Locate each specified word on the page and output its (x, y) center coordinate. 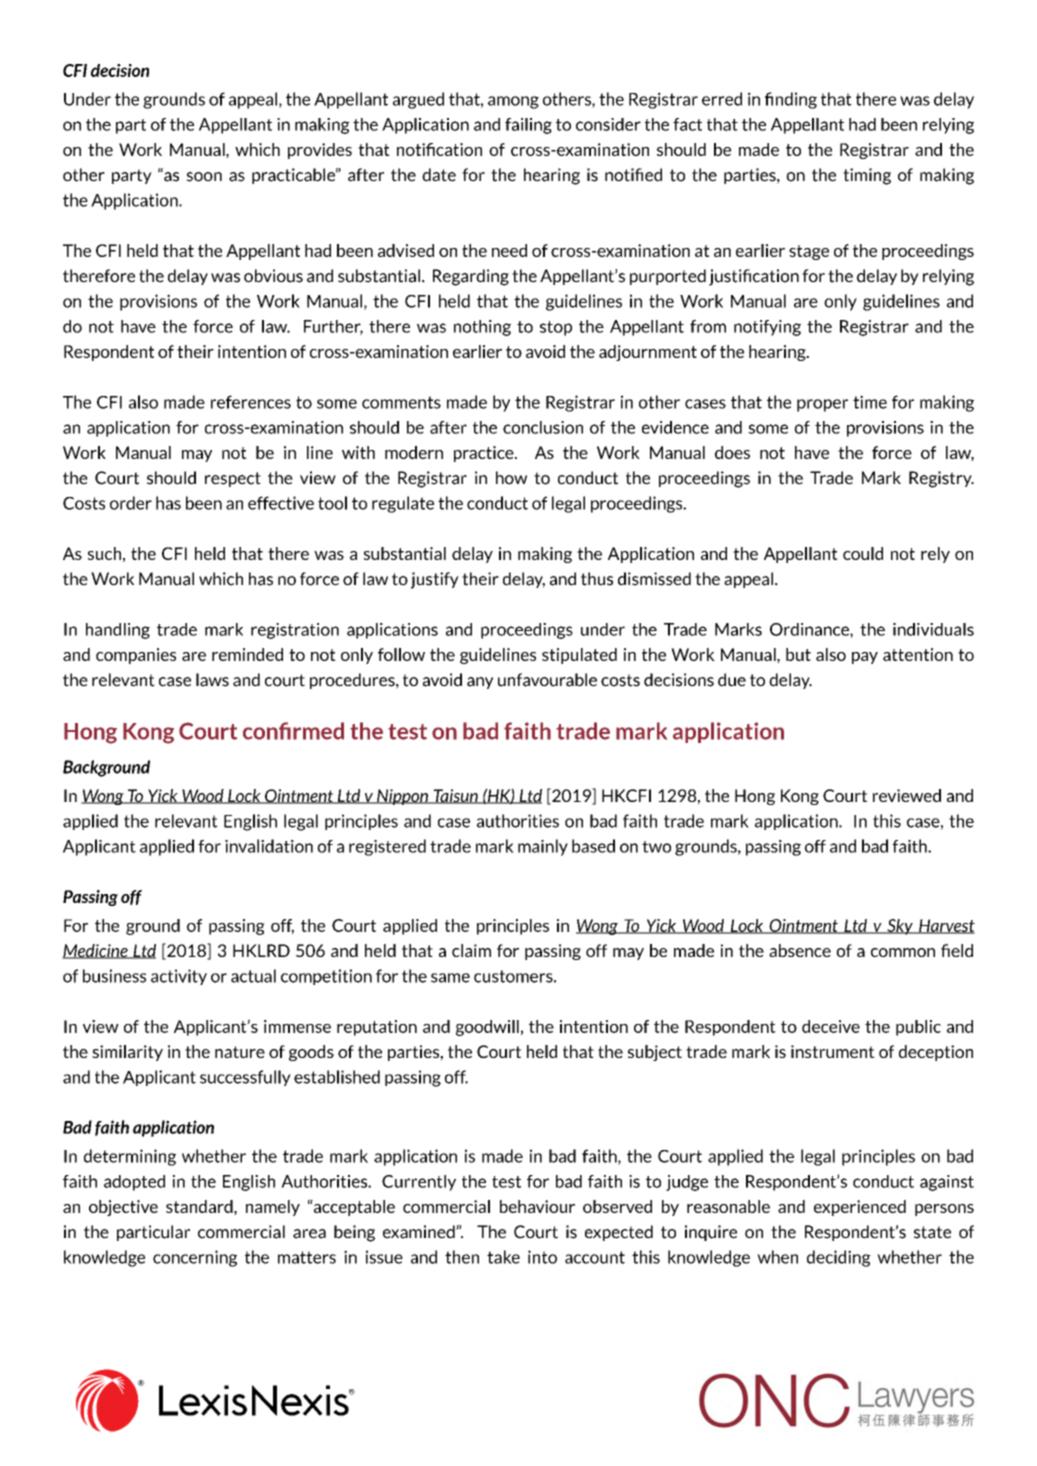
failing (528, 126)
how (511, 478)
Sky (900, 927)
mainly (543, 847)
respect (233, 479)
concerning (195, 1258)
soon (204, 177)
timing (867, 176)
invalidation (269, 846)
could (863, 553)
